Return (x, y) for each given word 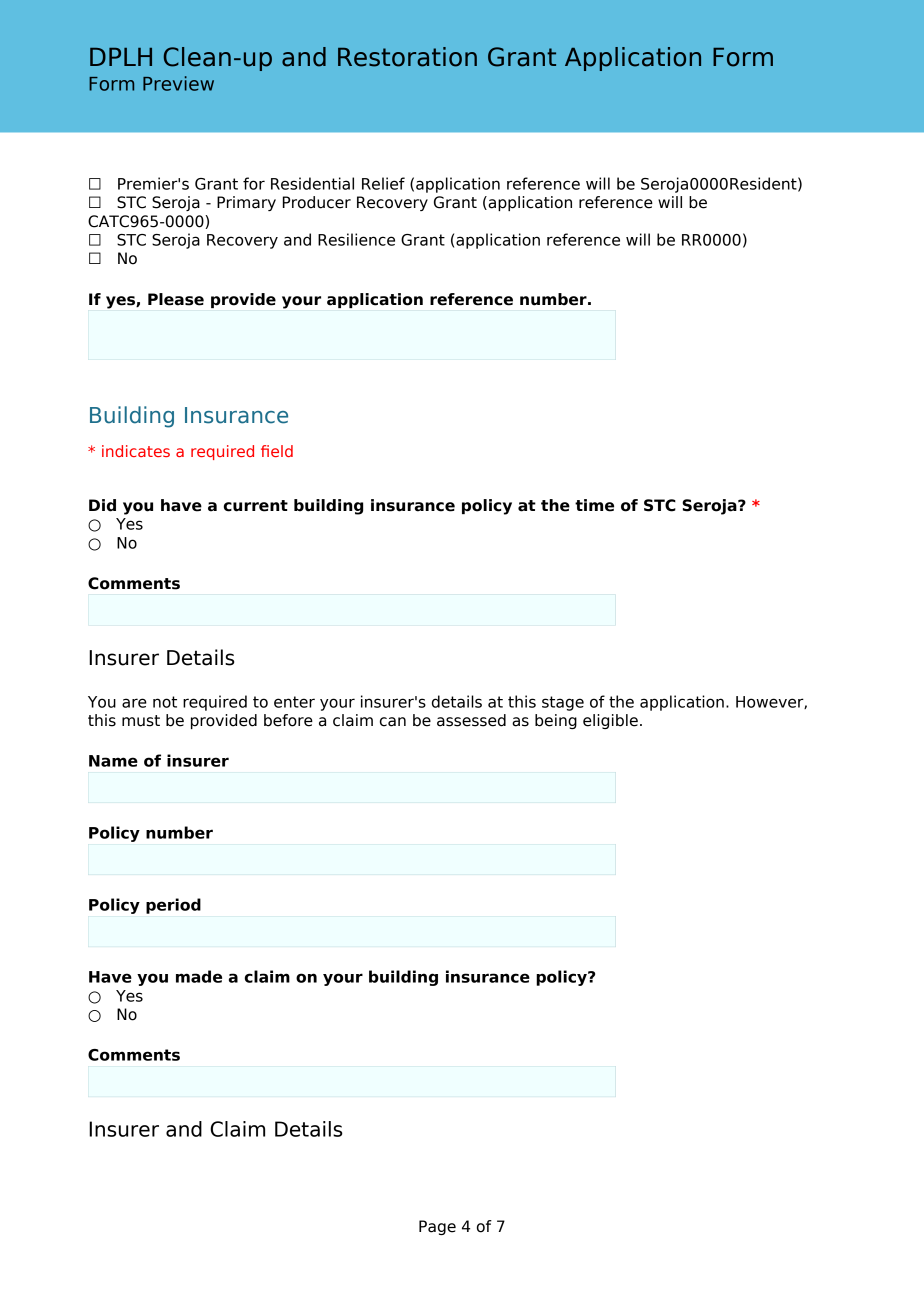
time (594, 505)
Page (437, 1227)
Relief (383, 183)
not (165, 702)
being (556, 721)
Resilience (356, 239)
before (288, 720)
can (393, 722)
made (199, 976)
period (173, 906)
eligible (610, 721)
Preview (178, 83)
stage (563, 703)
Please (176, 299)
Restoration (407, 57)
